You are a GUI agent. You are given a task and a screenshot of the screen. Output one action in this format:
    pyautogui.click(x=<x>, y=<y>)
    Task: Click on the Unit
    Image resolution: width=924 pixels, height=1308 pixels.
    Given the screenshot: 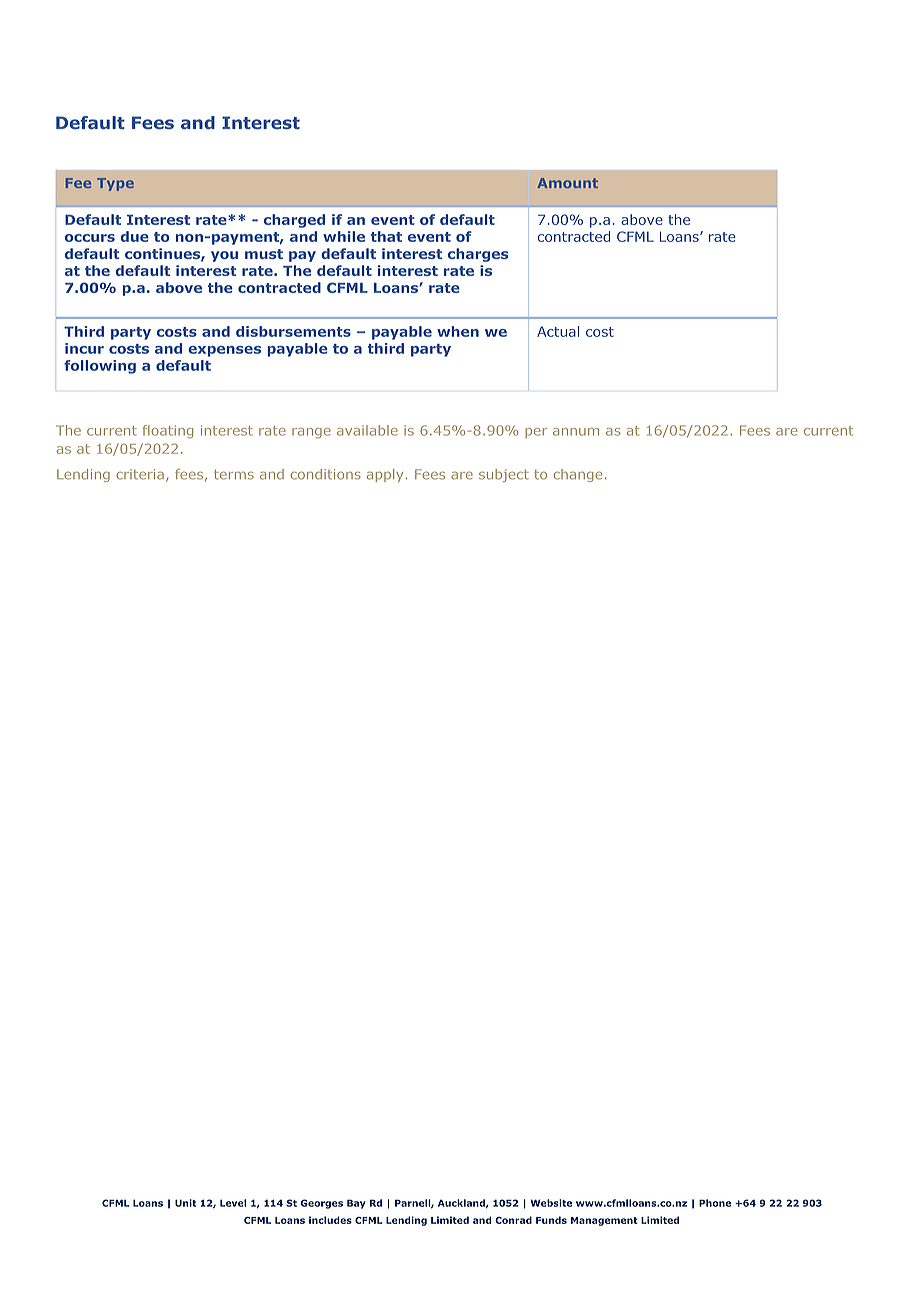 What is the action you would take?
    pyautogui.click(x=185, y=1203)
